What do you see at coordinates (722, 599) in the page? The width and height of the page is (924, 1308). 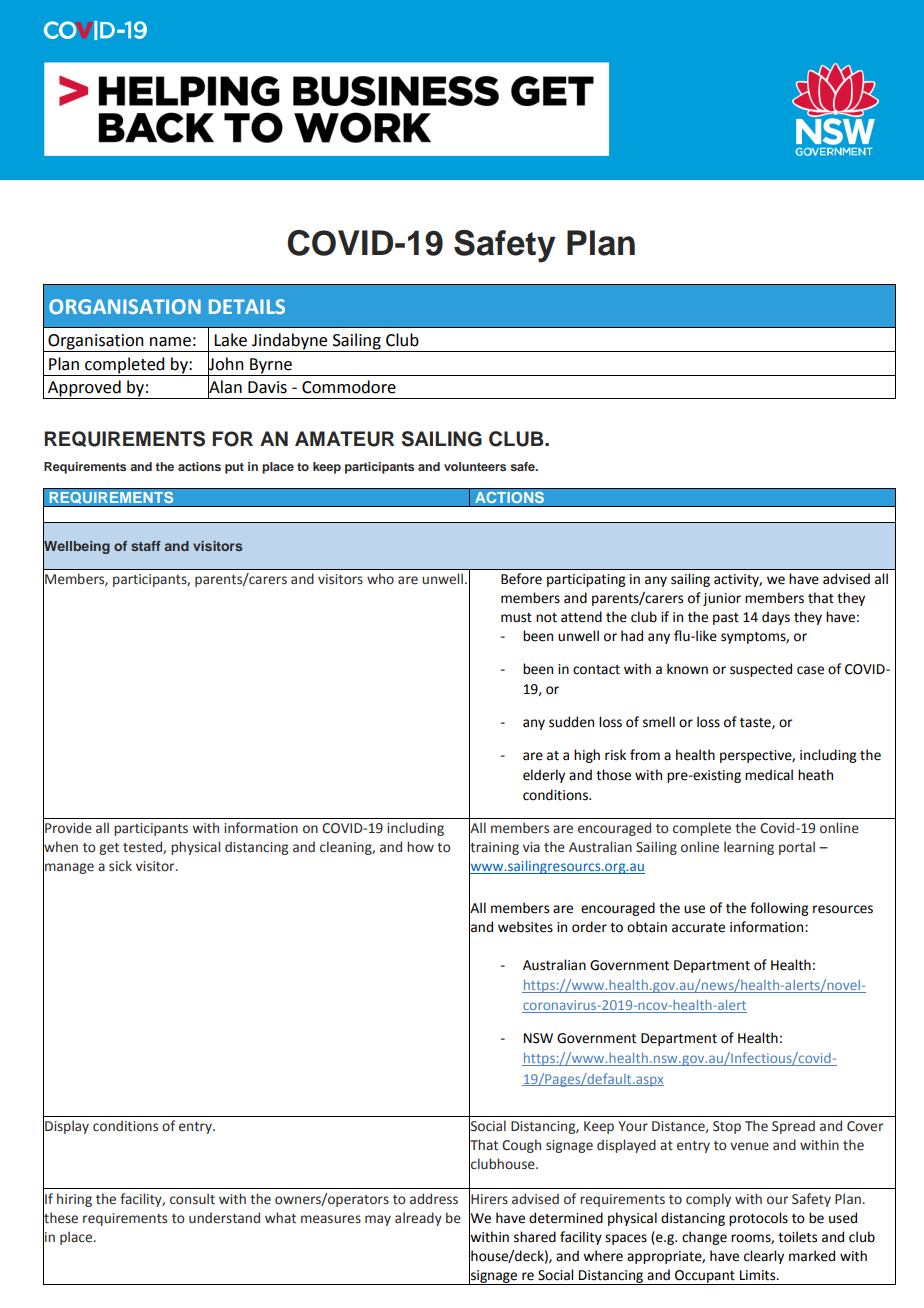 I see `junior` at bounding box center [722, 599].
